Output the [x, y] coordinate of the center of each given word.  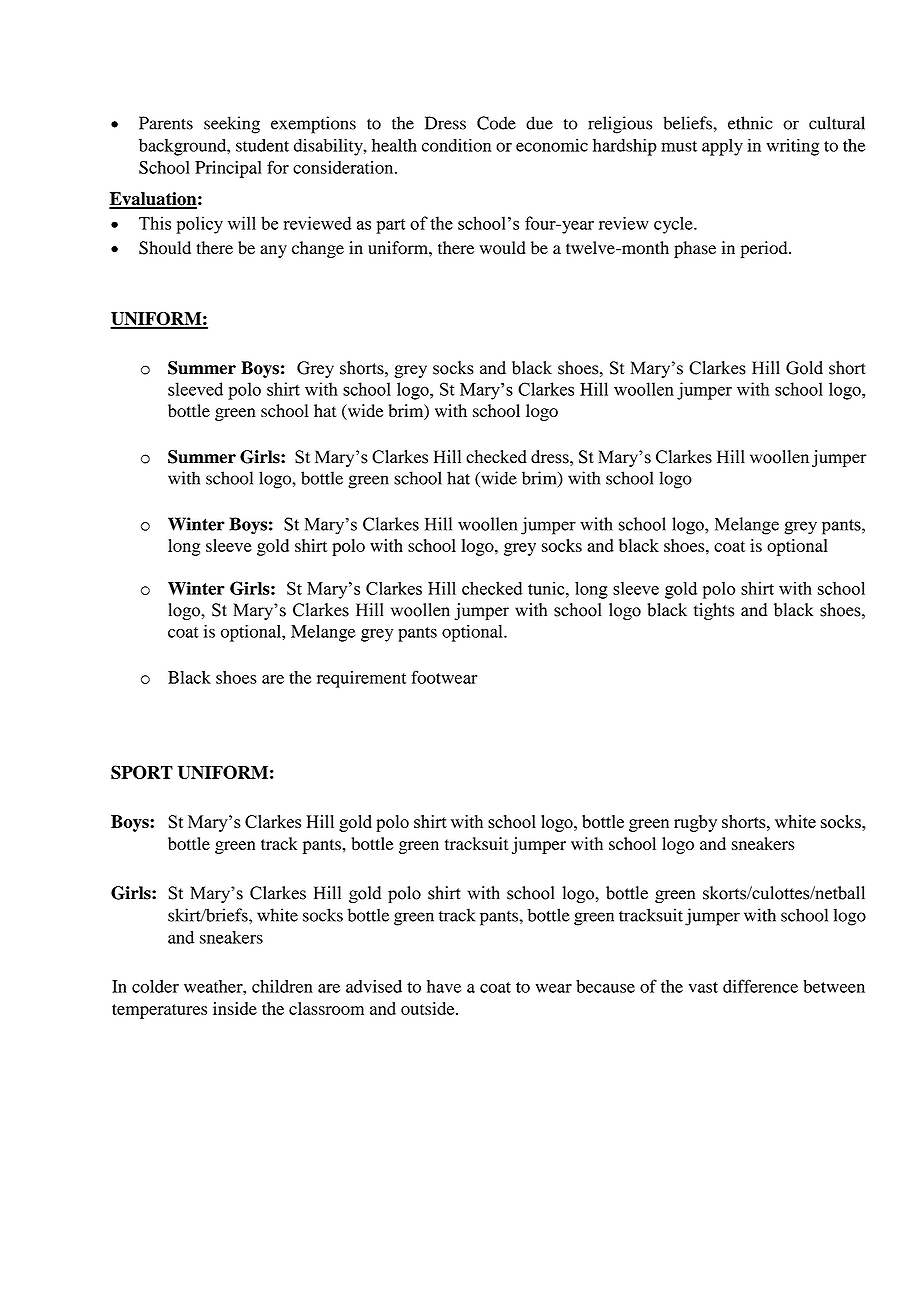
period [765, 249]
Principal [228, 169]
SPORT [142, 772]
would [502, 248]
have [444, 986]
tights [714, 611]
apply [722, 147]
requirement [361, 679]
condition [456, 145]
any [273, 251]
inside [235, 1008]
